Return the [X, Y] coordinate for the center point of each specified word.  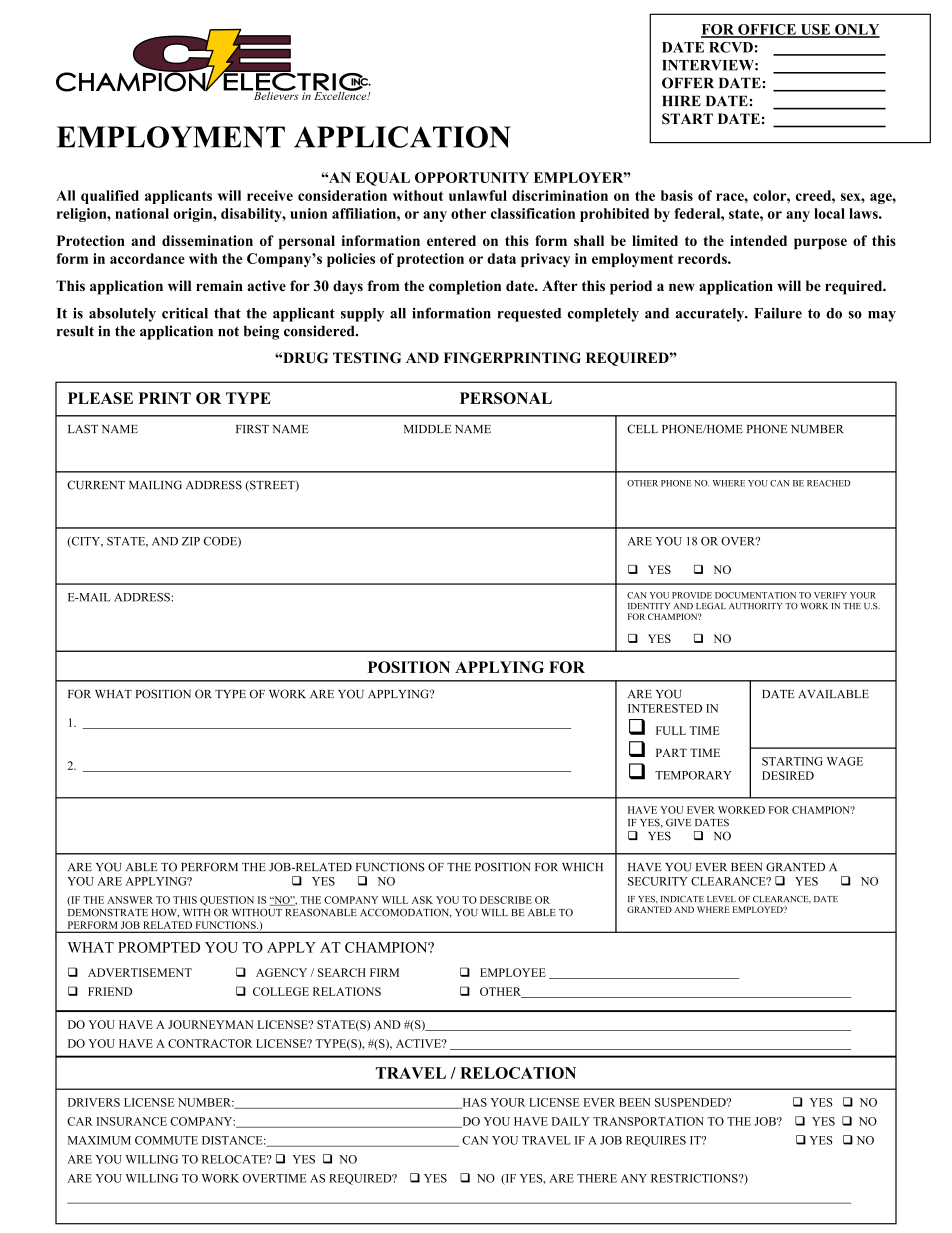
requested [529, 315]
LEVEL [721, 899]
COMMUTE [166, 1140]
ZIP [191, 541]
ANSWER [130, 900]
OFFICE [767, 30]
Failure [778, 313]
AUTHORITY [756, 606]
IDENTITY [649, 606]
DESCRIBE [506, 900]
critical [185, 313]
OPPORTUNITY [472, 177]
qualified [110, 197]
